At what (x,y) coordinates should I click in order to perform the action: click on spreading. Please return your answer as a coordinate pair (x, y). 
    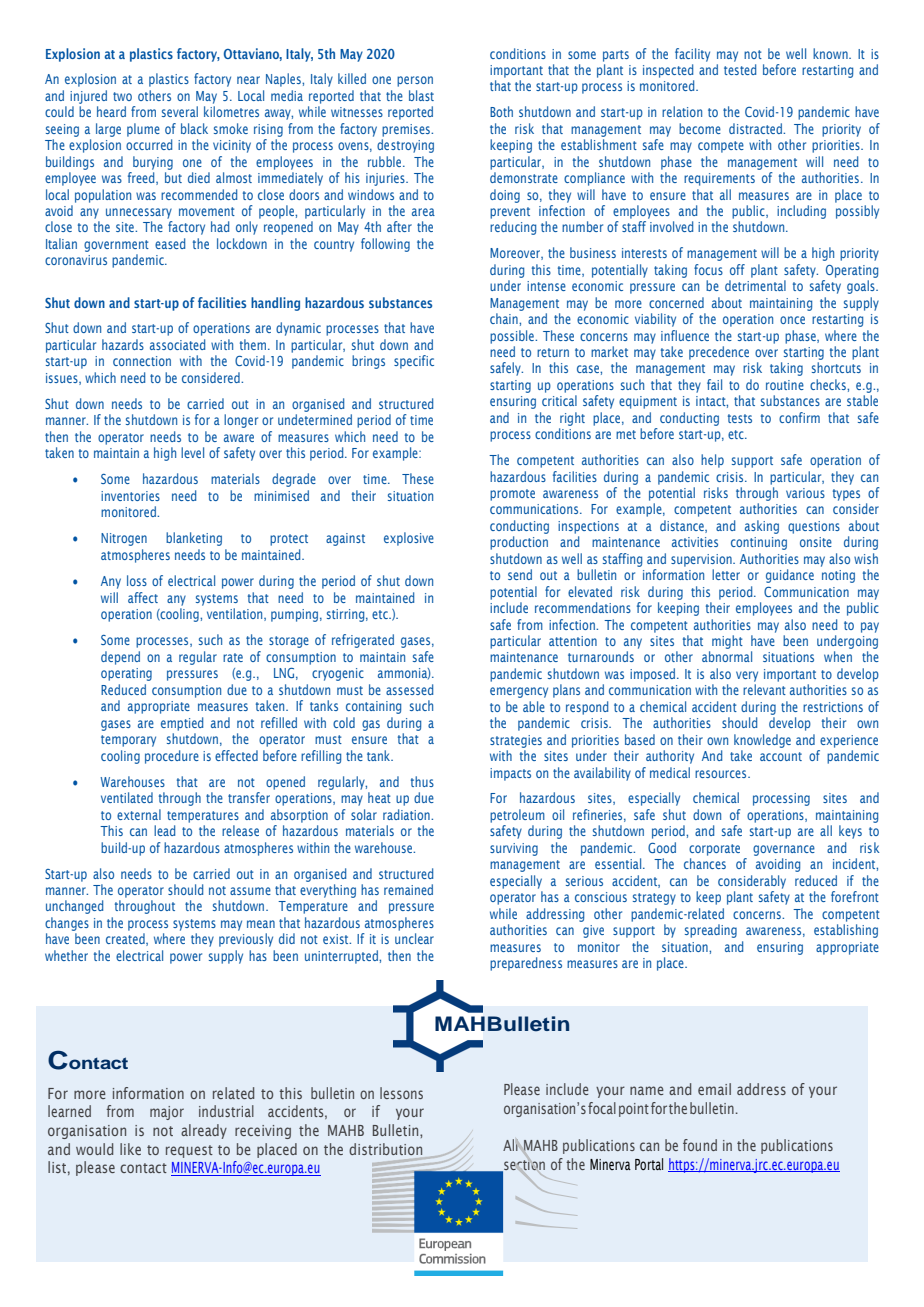
    Looking at the image, I should click on (711, 931).
